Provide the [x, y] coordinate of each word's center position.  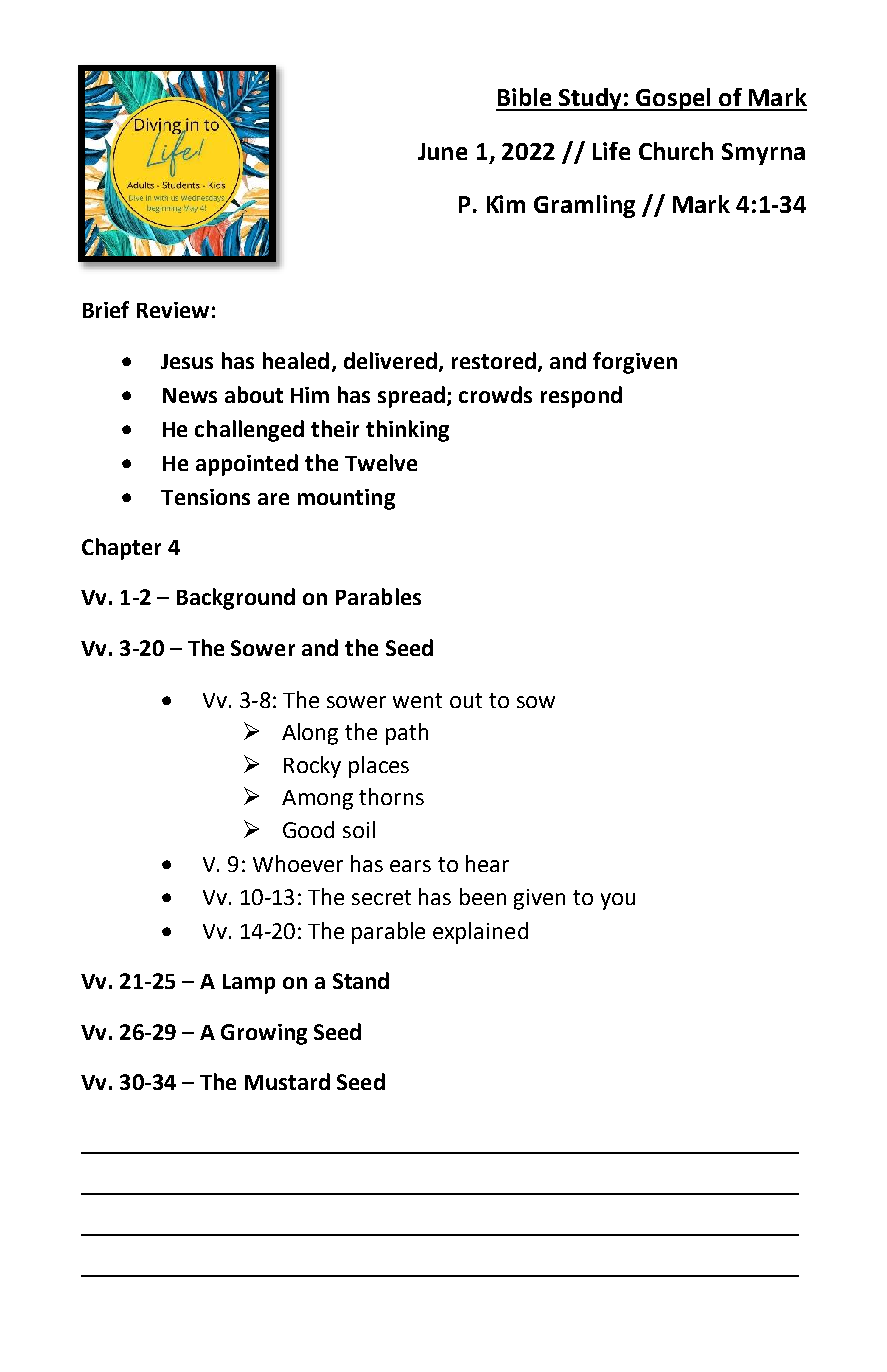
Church [676, 151]
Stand [361, 980]
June [442, 151]
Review [173, 310]
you [618, 901]
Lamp [249, 984]
